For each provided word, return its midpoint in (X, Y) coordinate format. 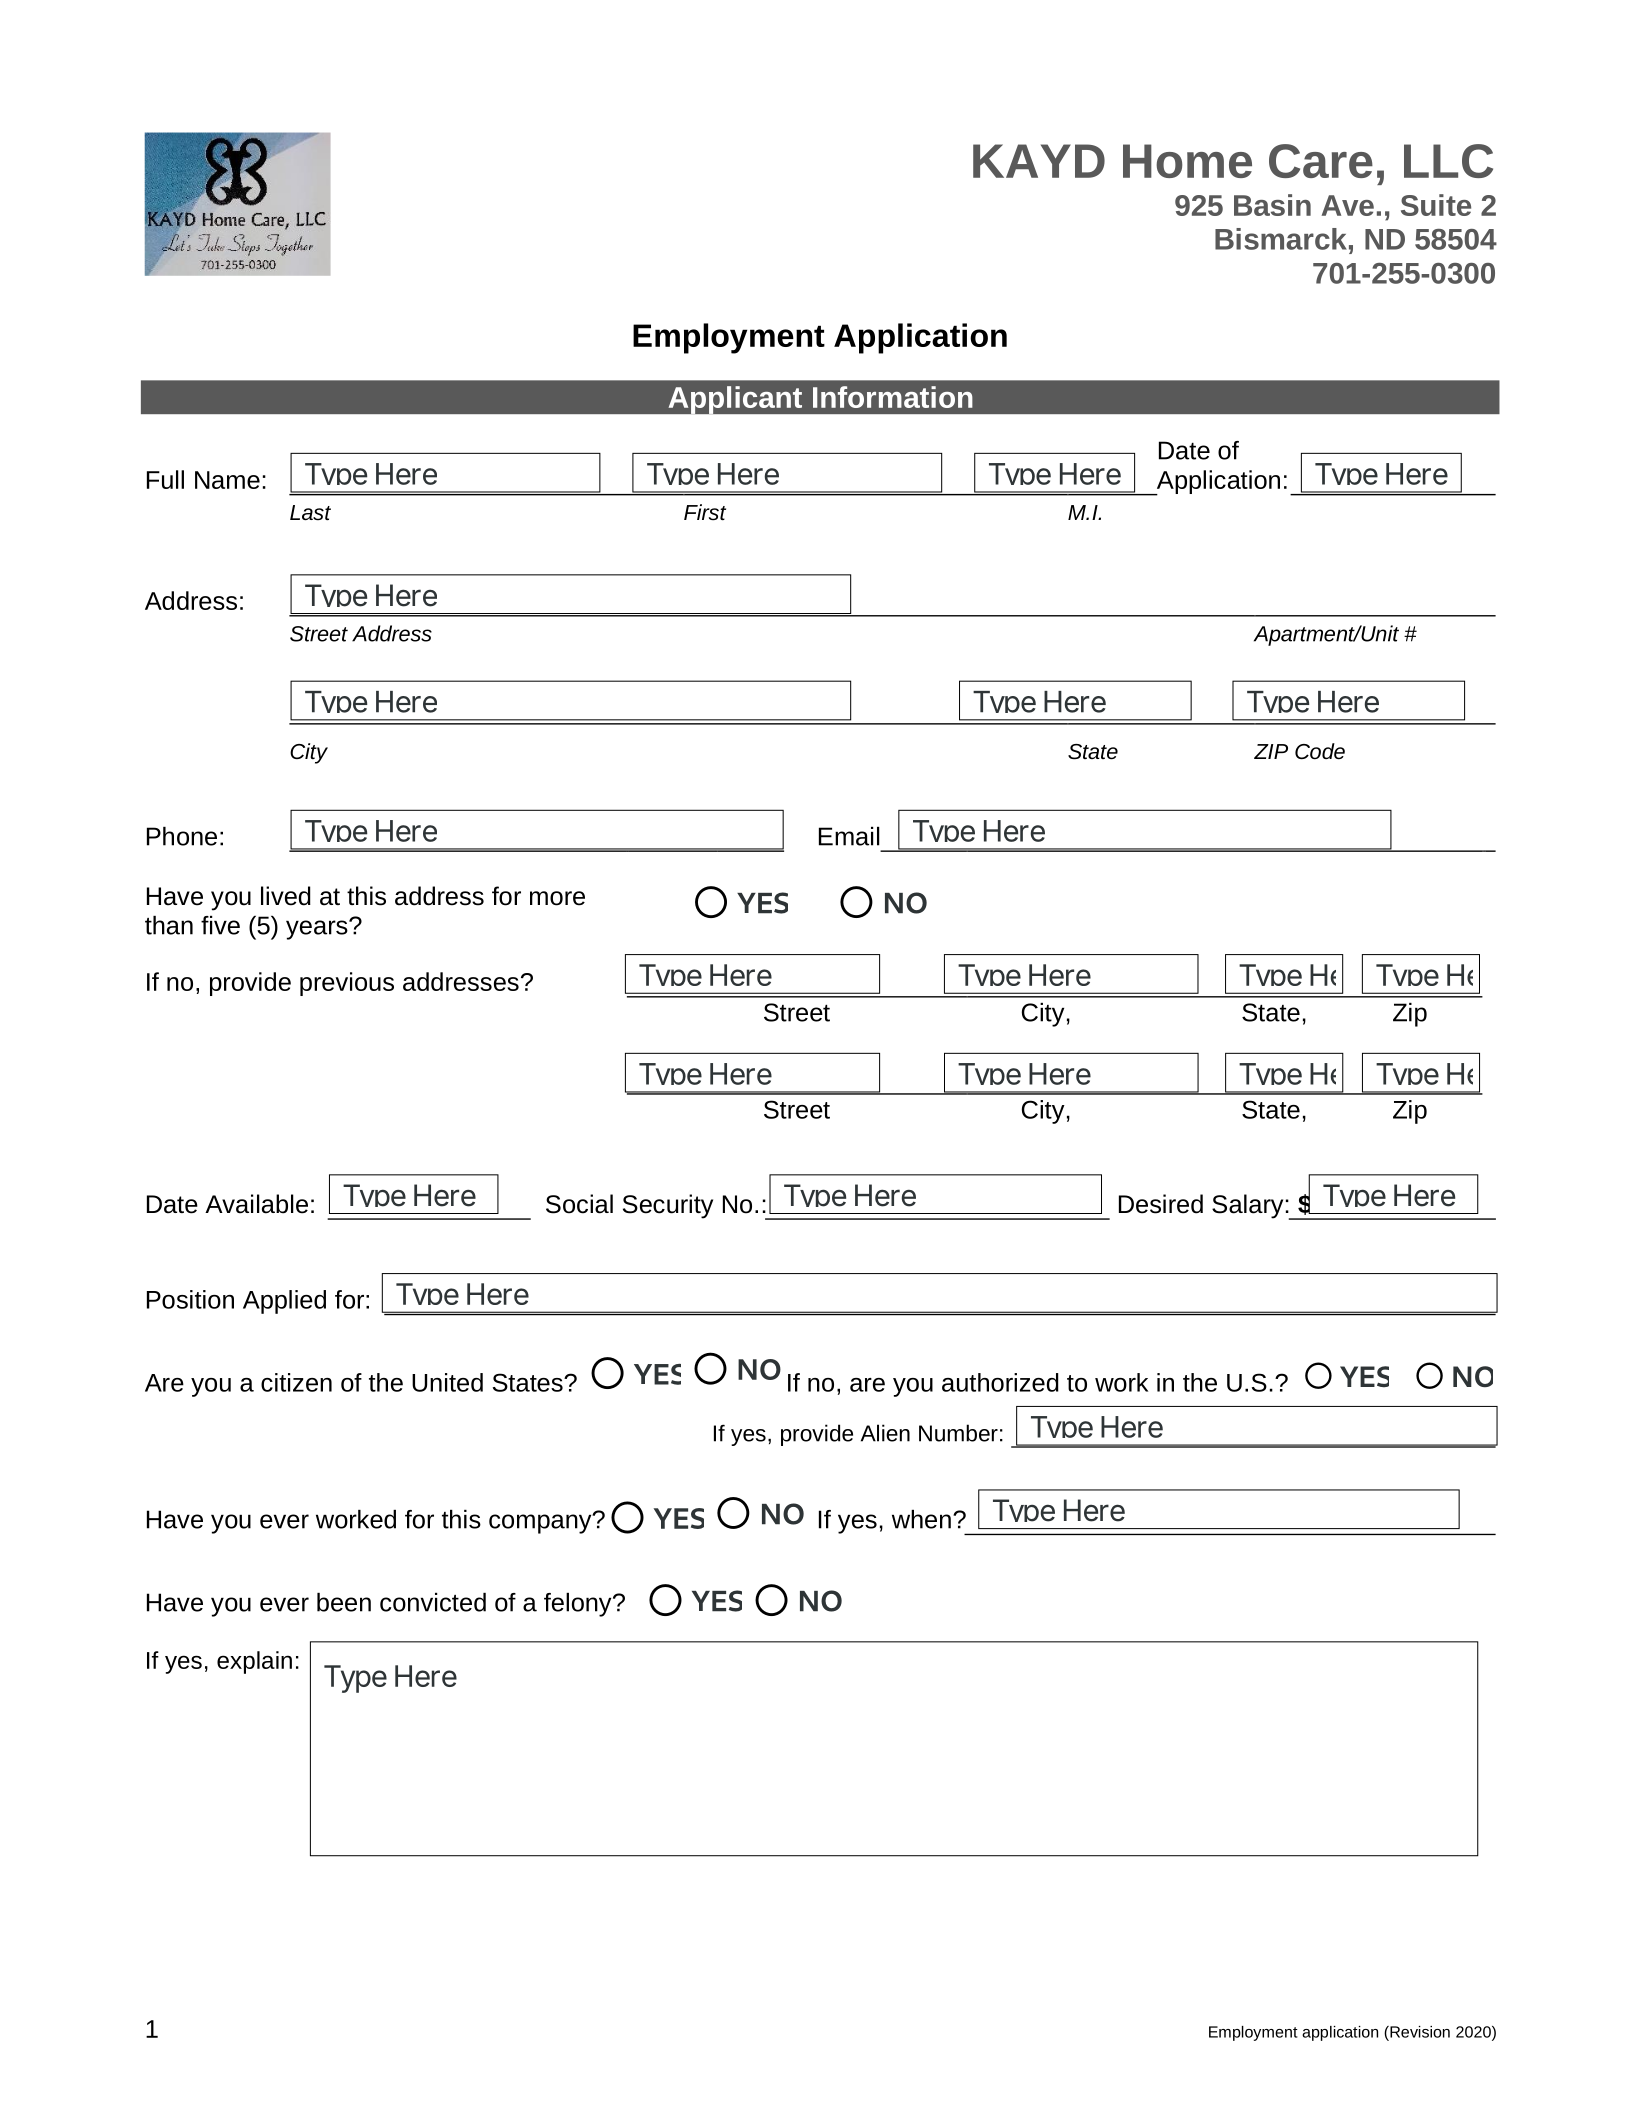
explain (254, 1662)
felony (579, 1605)
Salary (1247, 1206)
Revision (1419, 2032)
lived (286, 896)
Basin (1272, 205)
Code (1320, 751)
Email (849, 836)
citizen (296, 1382)
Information (893, 397)
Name (227, 480)
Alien (885, 1433)
